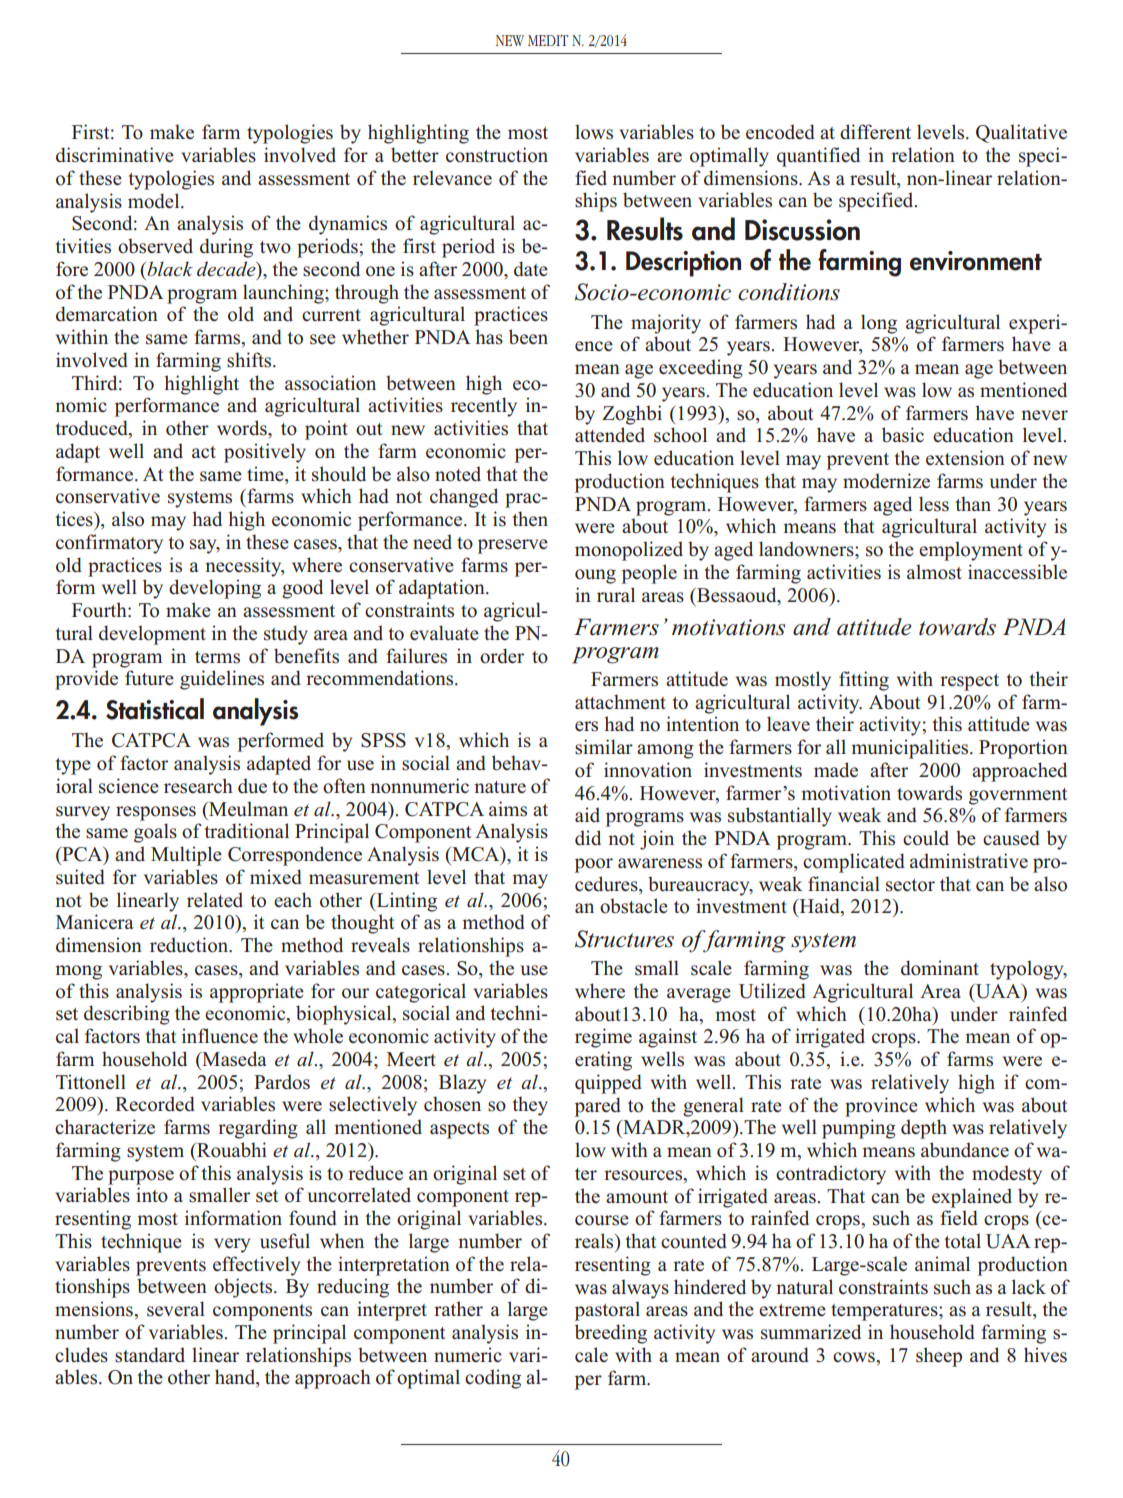 The height and width of the page is (1498, 1123). I want to click on words, so click(243, 428).
